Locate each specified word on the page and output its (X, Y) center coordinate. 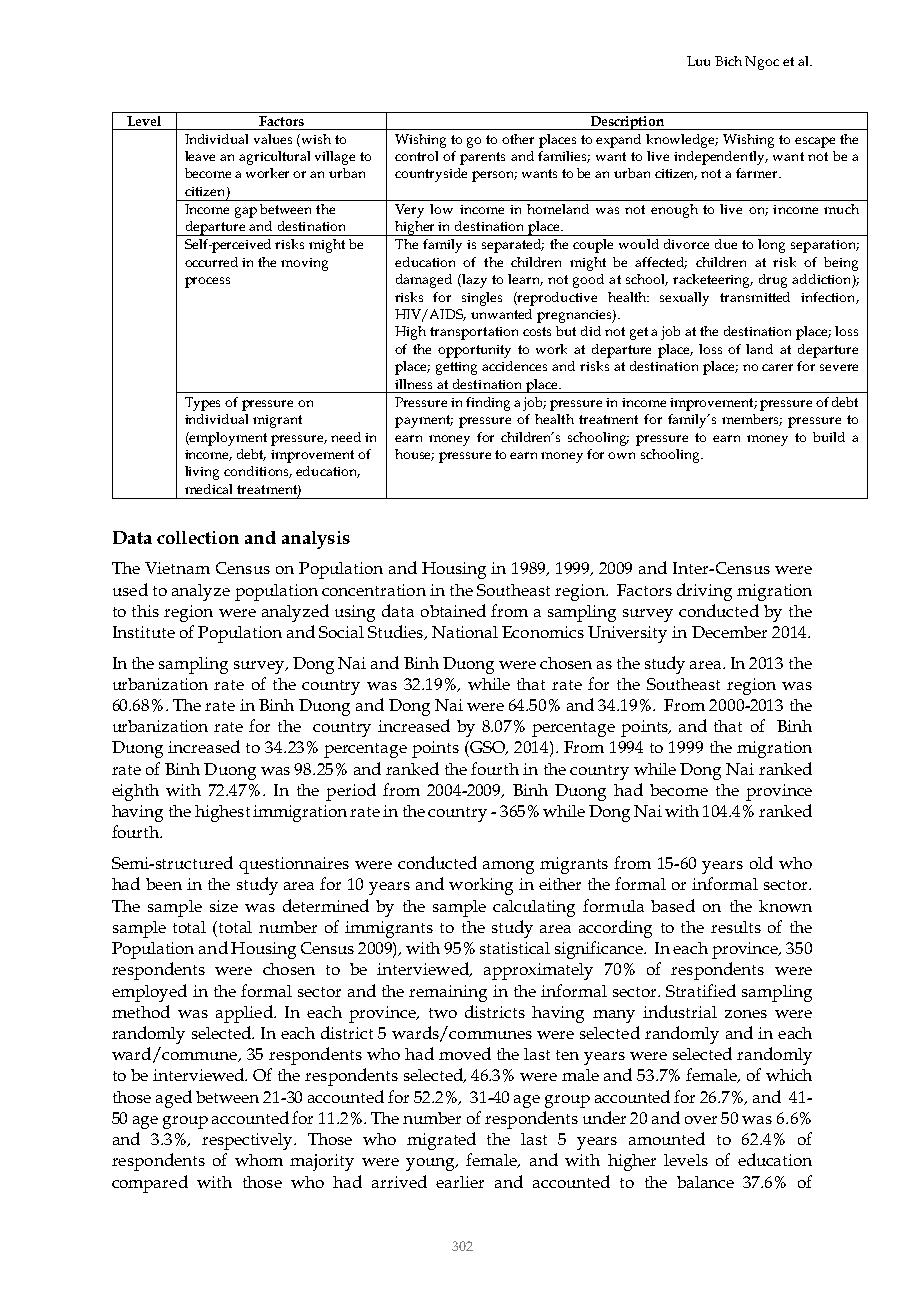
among (508, 867)
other (518, 139)
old (761, 862)
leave (200, 156)
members (752, 420)
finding (488, 404)
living (202, 473)
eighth (135, 792)
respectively (248, 1141)
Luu (698, 61)
